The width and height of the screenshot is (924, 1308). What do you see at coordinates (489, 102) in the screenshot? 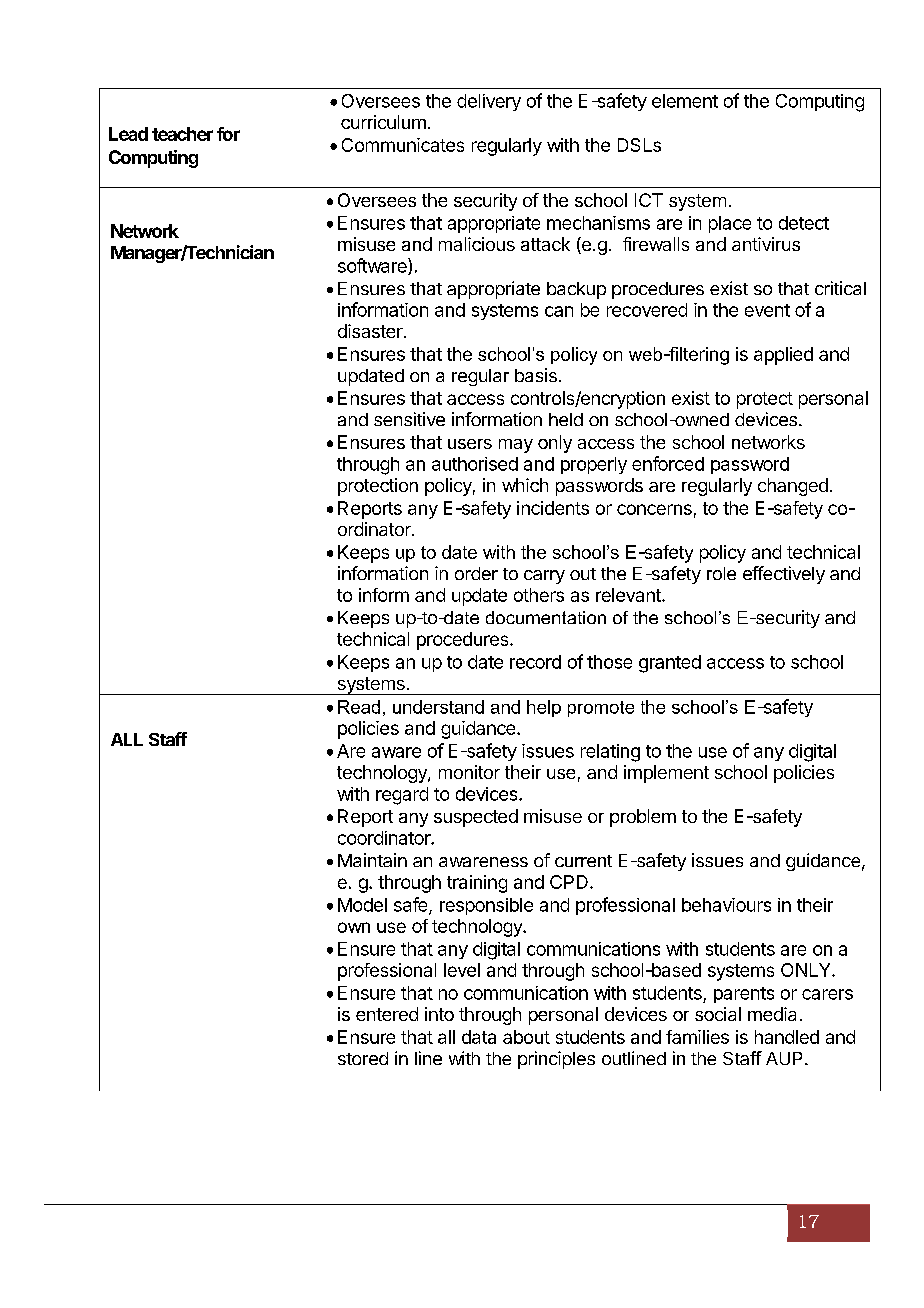
I see `delivery` at bounding box center [489, 102].
